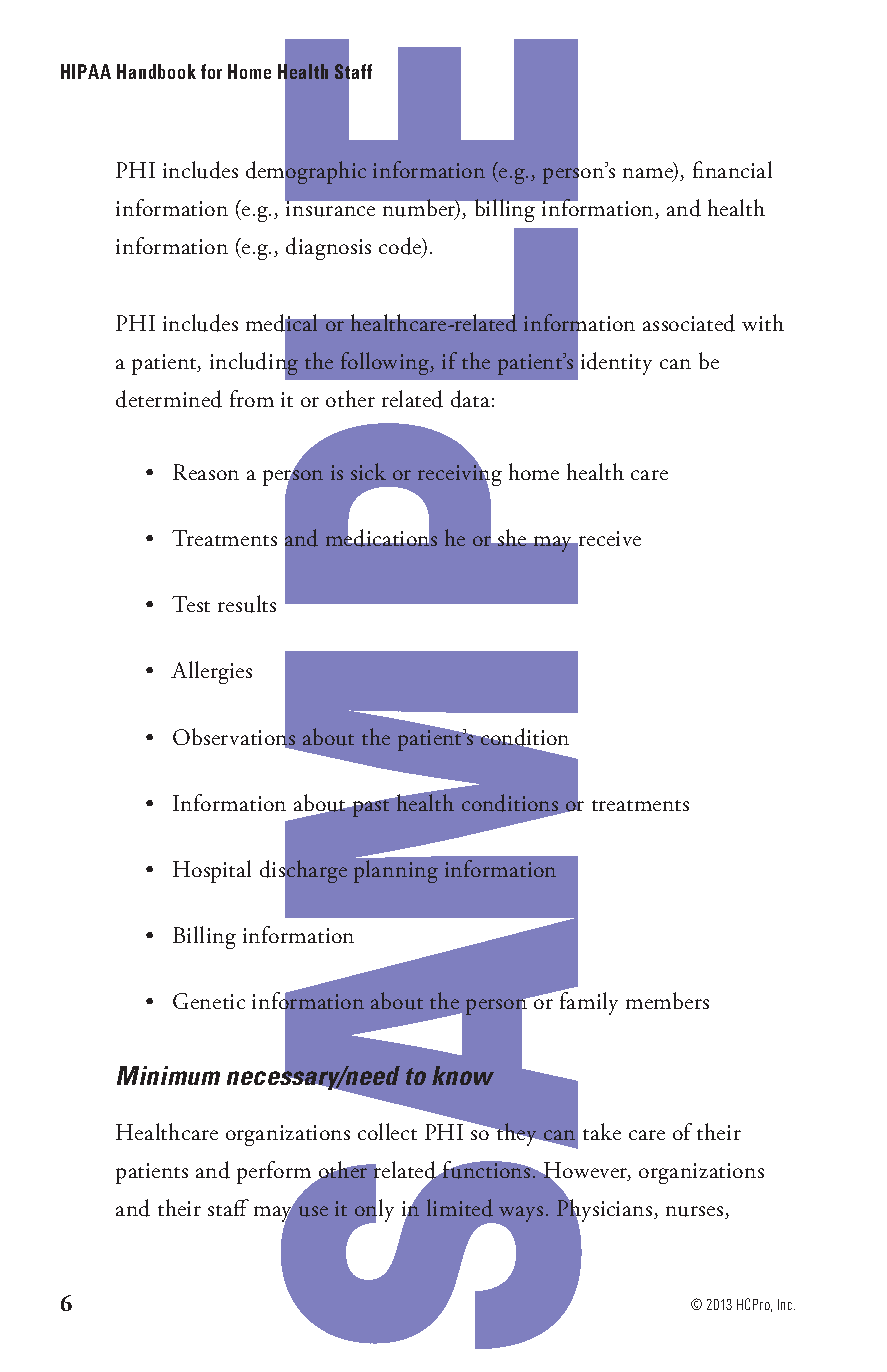 This page has width=887, height=1372. What do you see at coordinates (156, 71) in the page?
I see `Handbook` at bounding box center [156, 71].
